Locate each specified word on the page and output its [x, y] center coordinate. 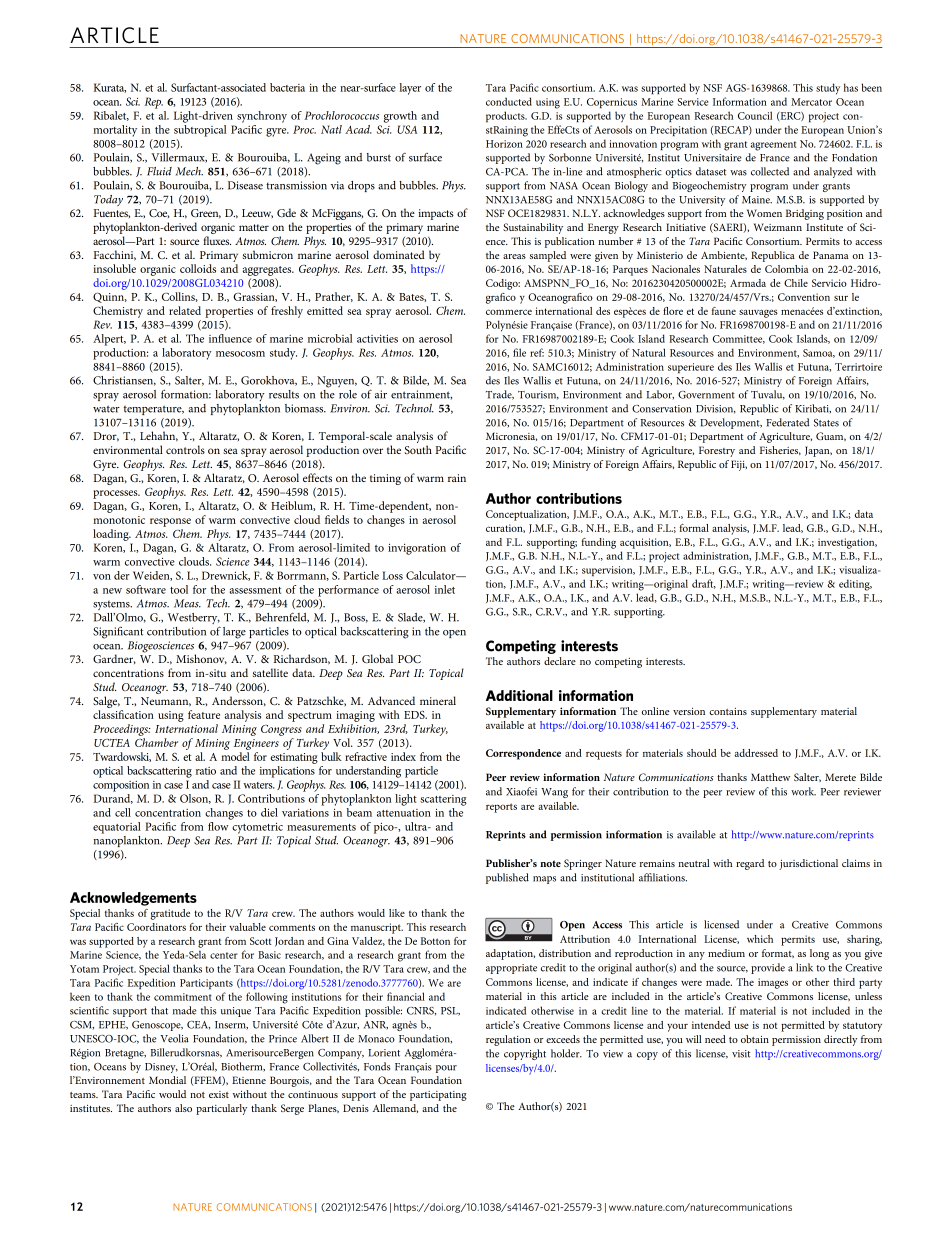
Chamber [156, 742]
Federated [787, 422]
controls [185, 449]
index [403, 756]
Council [755, 115]
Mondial [167, 1080]
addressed [756, 753]
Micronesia [511, 436]
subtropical [200, 129]
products [506, 116]
